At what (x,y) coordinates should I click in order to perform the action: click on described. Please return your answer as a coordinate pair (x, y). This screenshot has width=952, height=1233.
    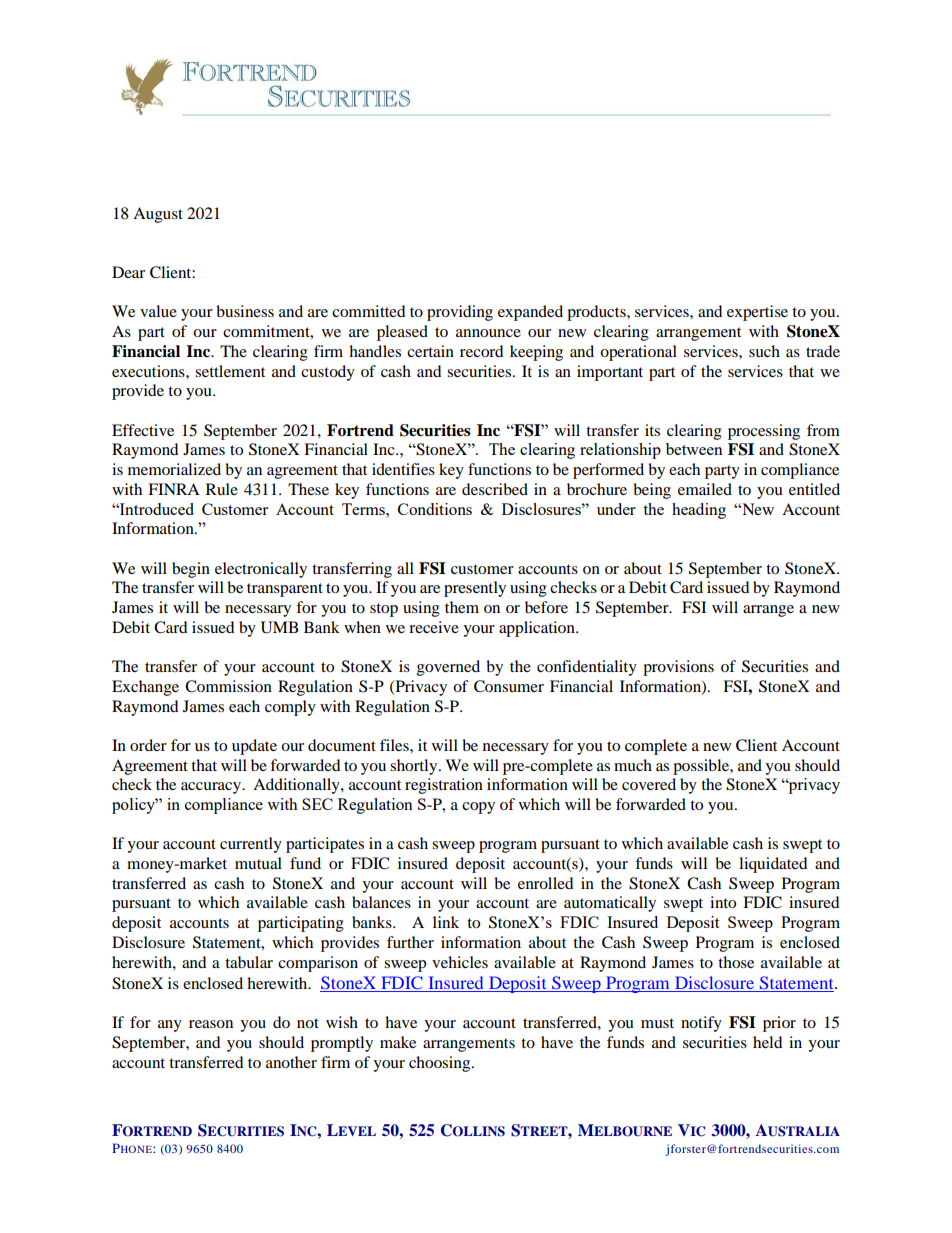
    Looking at the image, I should click on (495, 489).
